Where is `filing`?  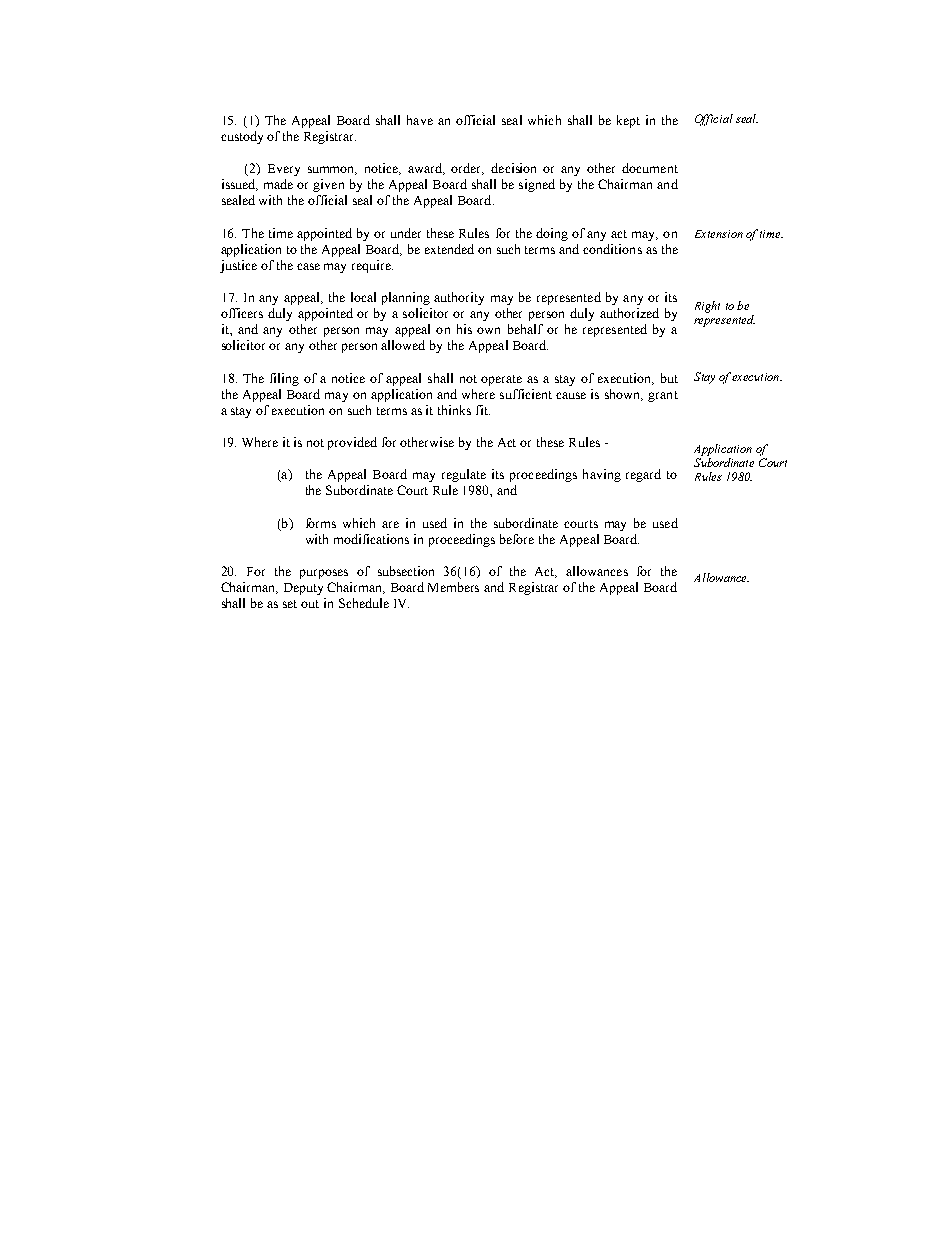 filing is located at coordinates (284, 379).
